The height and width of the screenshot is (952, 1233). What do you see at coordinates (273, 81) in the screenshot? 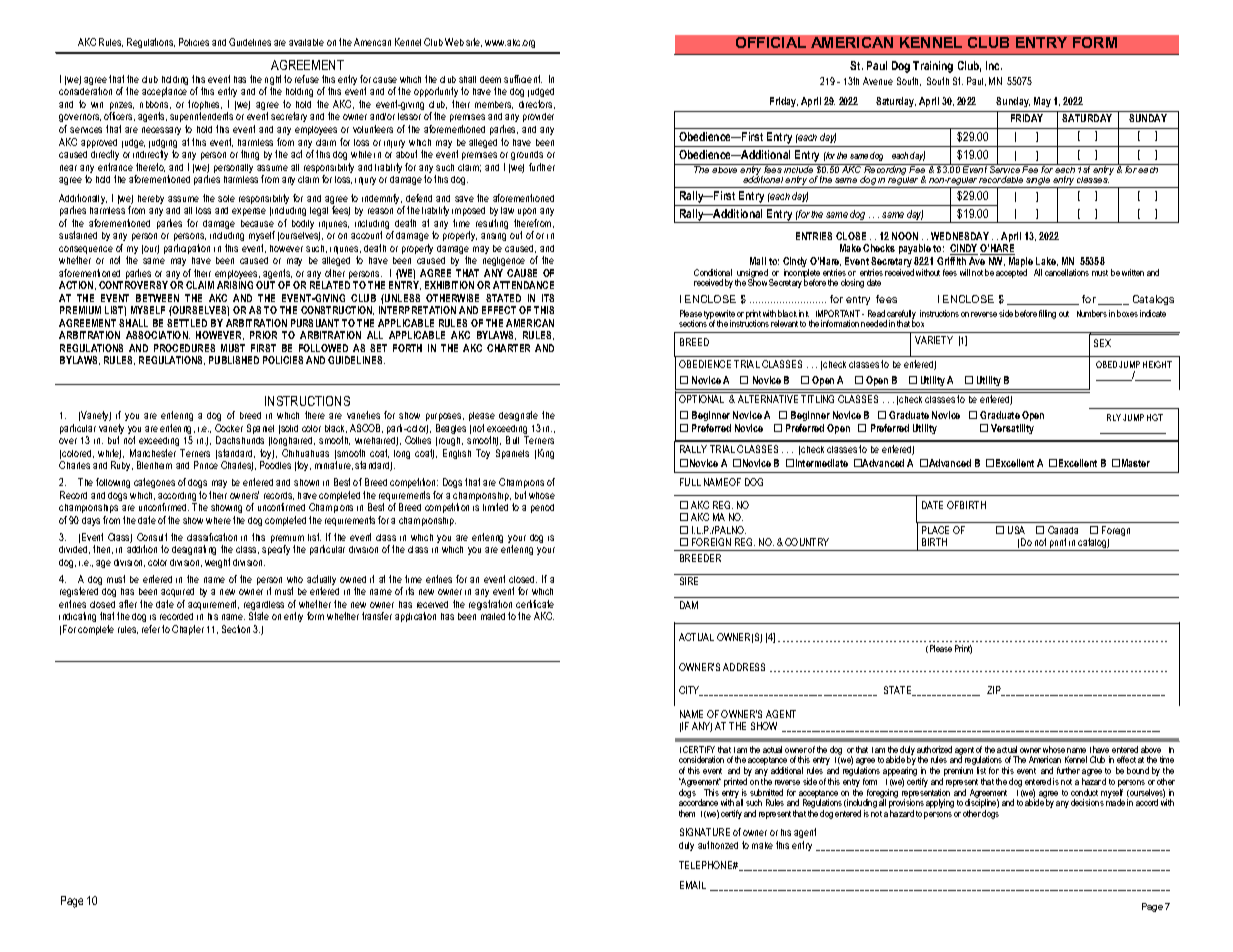
I see `right` at bounding box center [273, 81].
